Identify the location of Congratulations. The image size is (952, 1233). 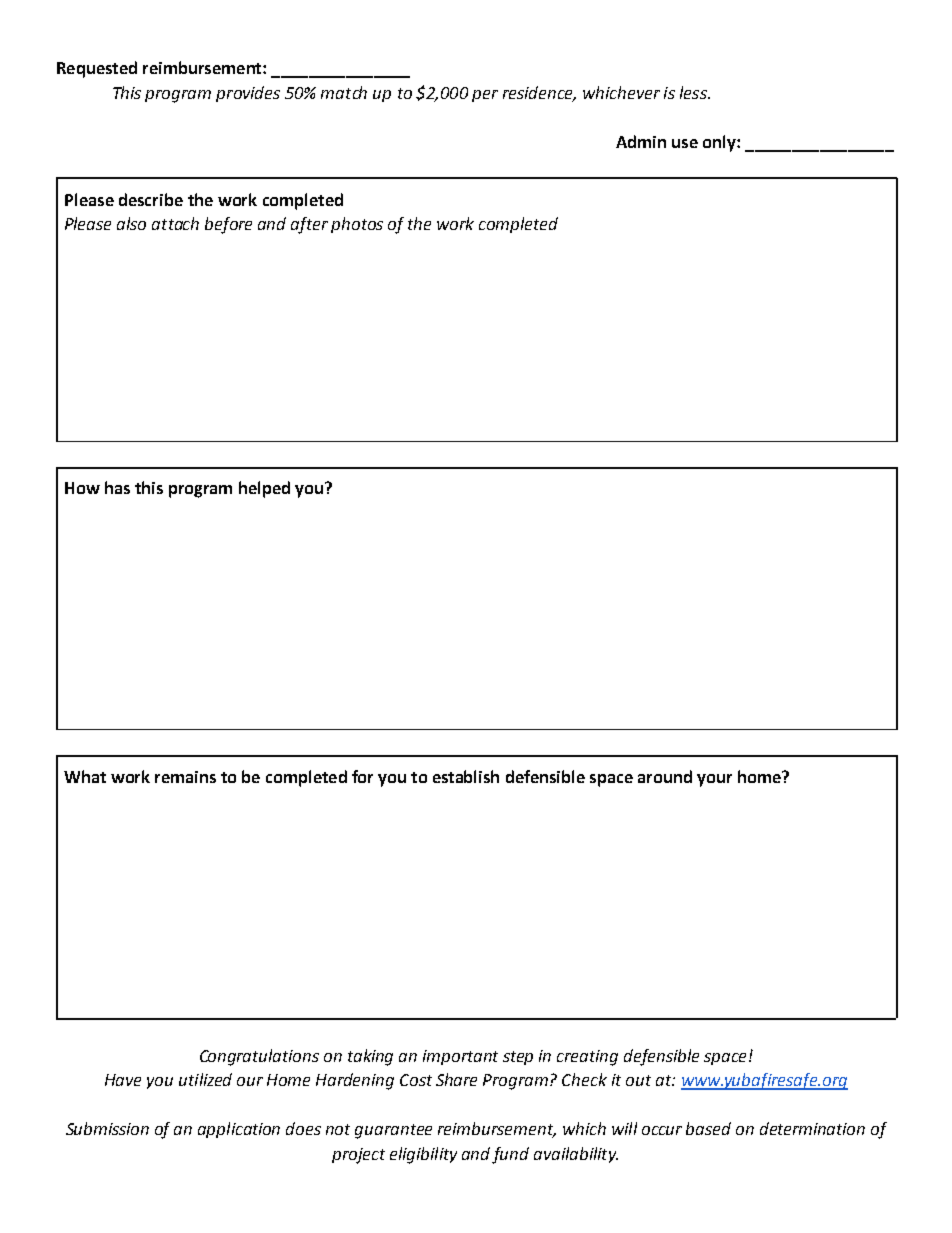
(259, 1057).
